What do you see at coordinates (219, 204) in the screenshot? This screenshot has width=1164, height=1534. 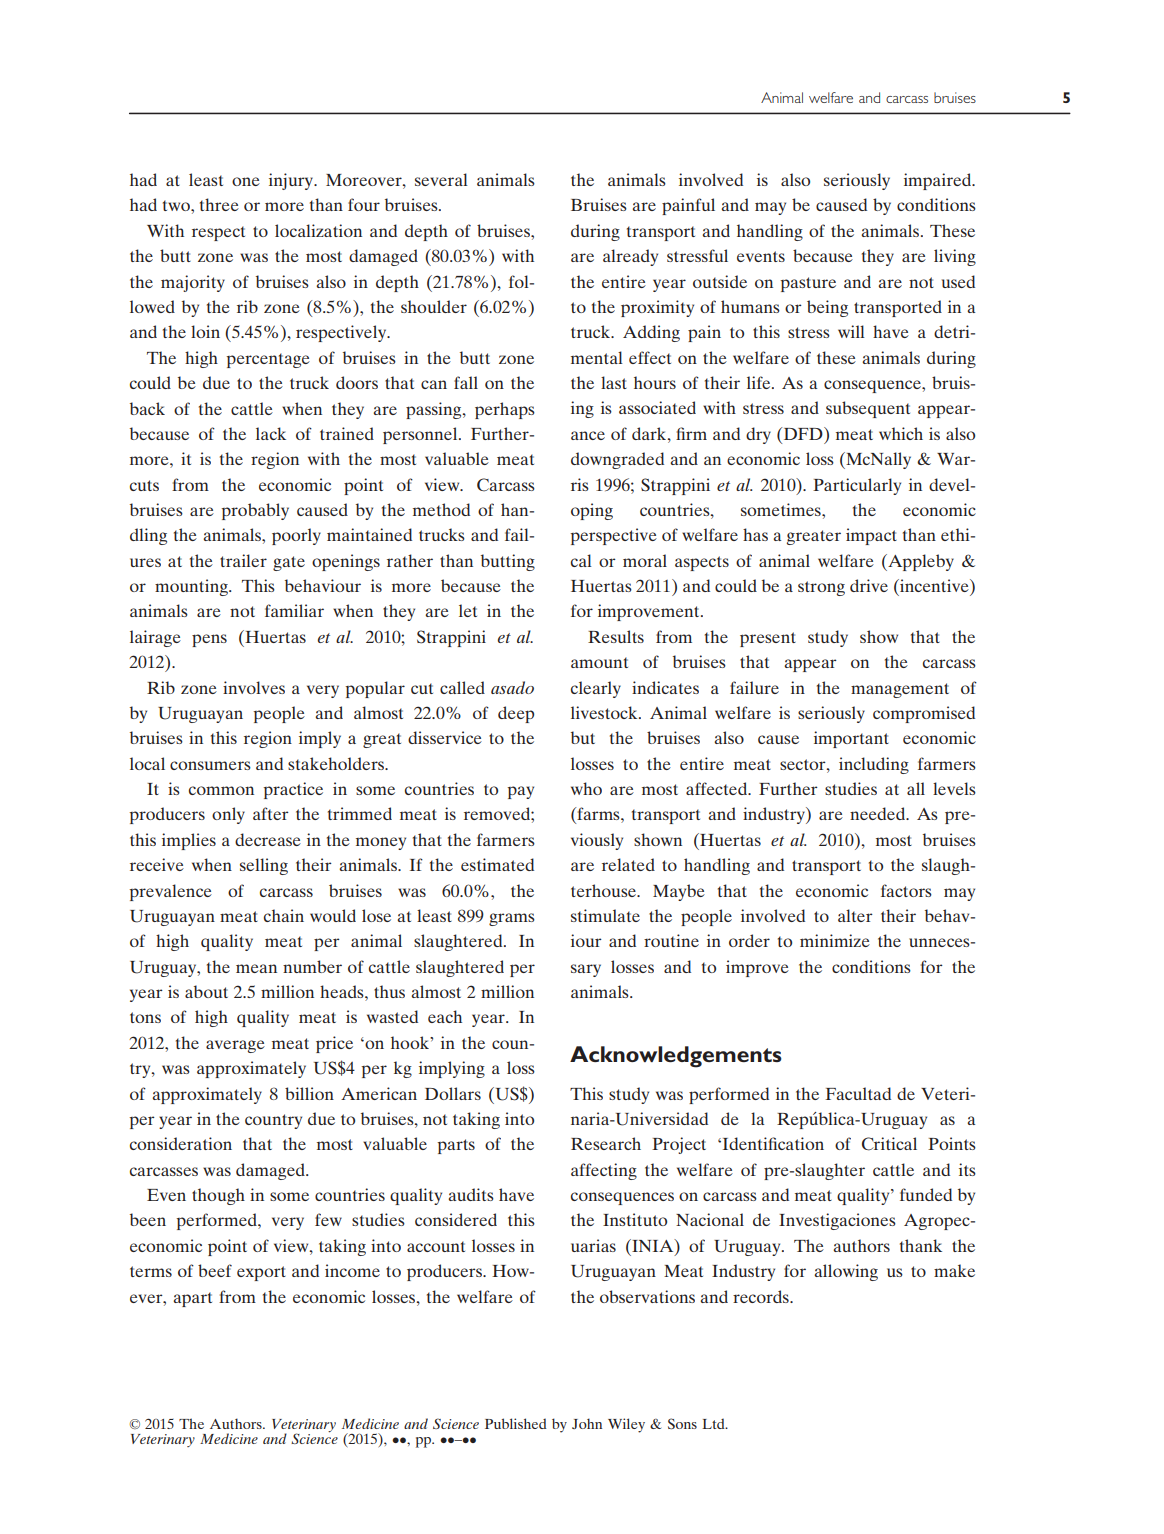 I see `three` at bounding box center [219, 204].
